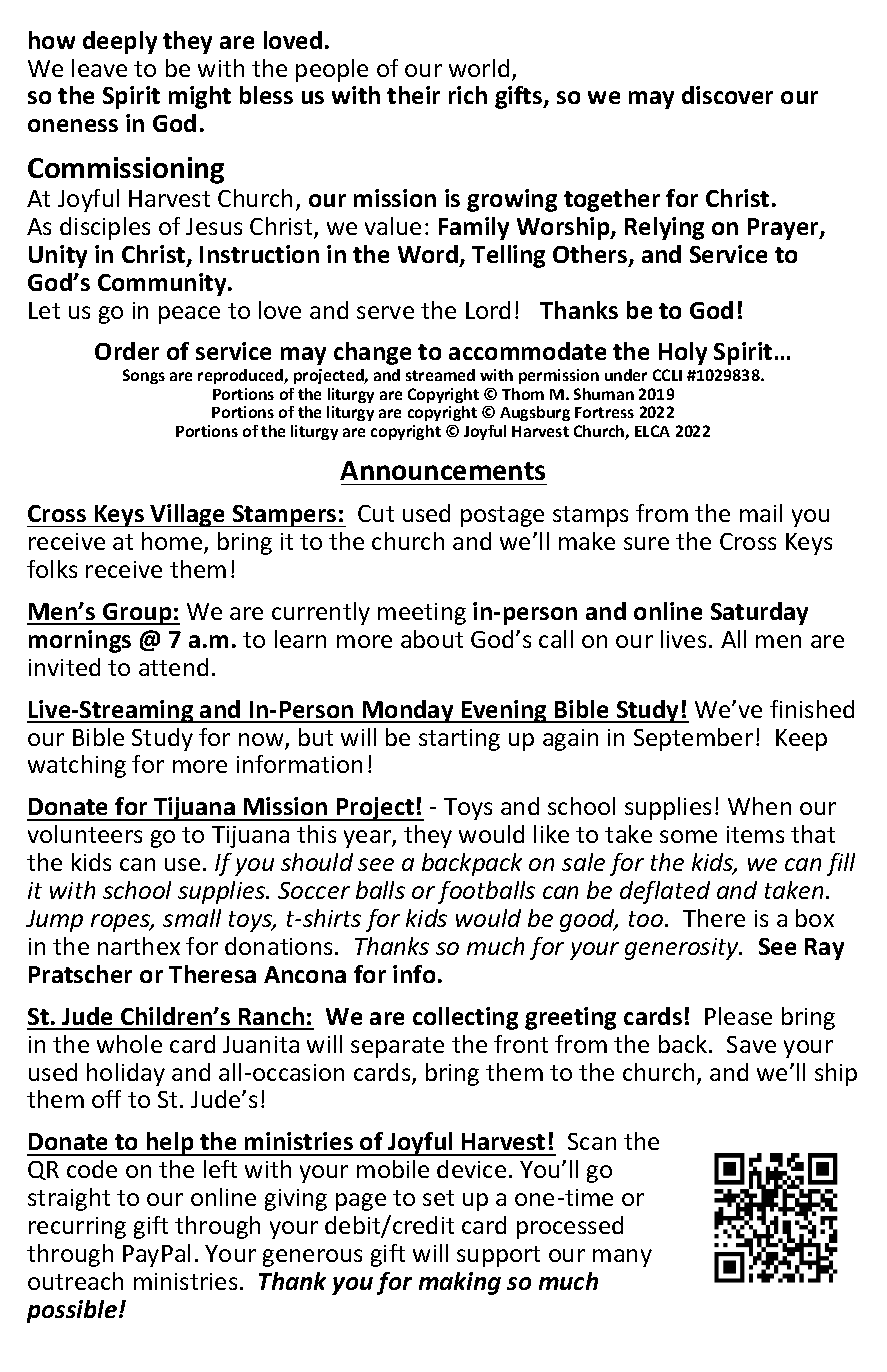 Image resolution: width=887 pixels, height=1372 pixels. I want to click on about, so click(432, 639).
